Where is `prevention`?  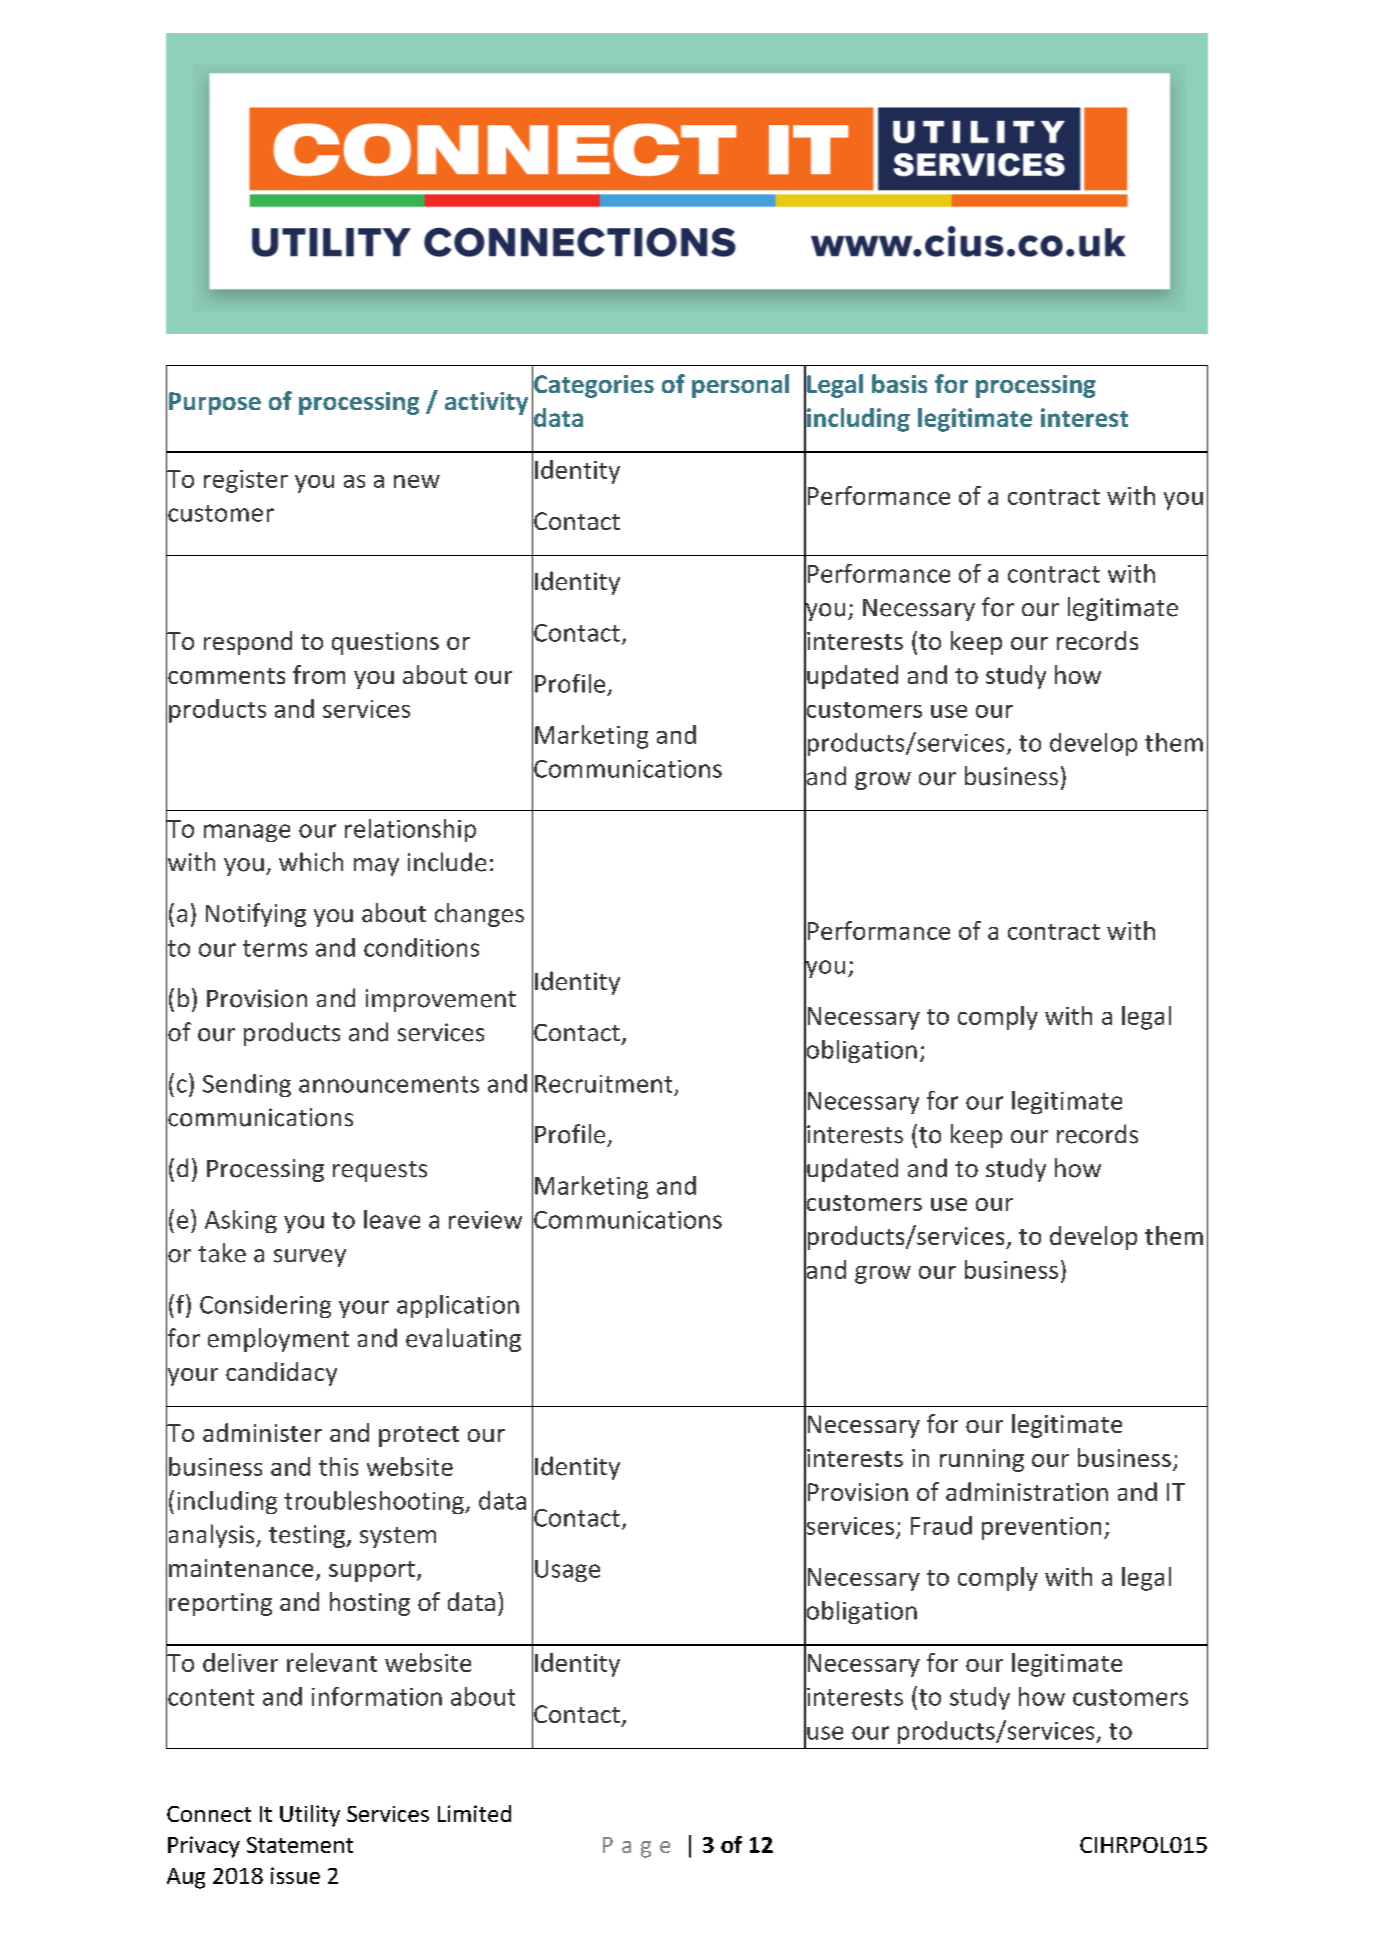 prevention is located at coordinates (1041, 1528).
